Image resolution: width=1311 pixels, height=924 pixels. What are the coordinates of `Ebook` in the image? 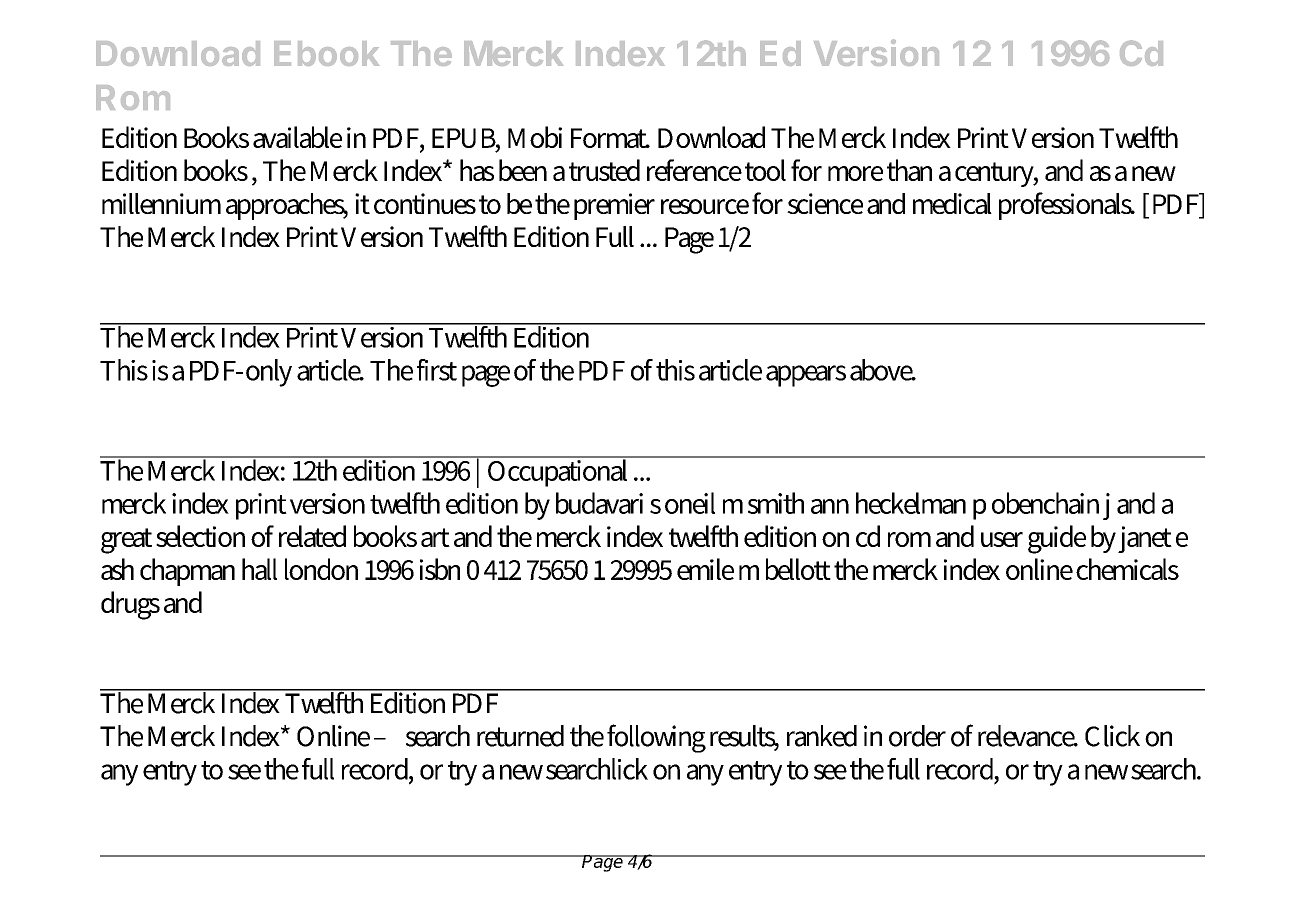 It's located at (326, 53).
